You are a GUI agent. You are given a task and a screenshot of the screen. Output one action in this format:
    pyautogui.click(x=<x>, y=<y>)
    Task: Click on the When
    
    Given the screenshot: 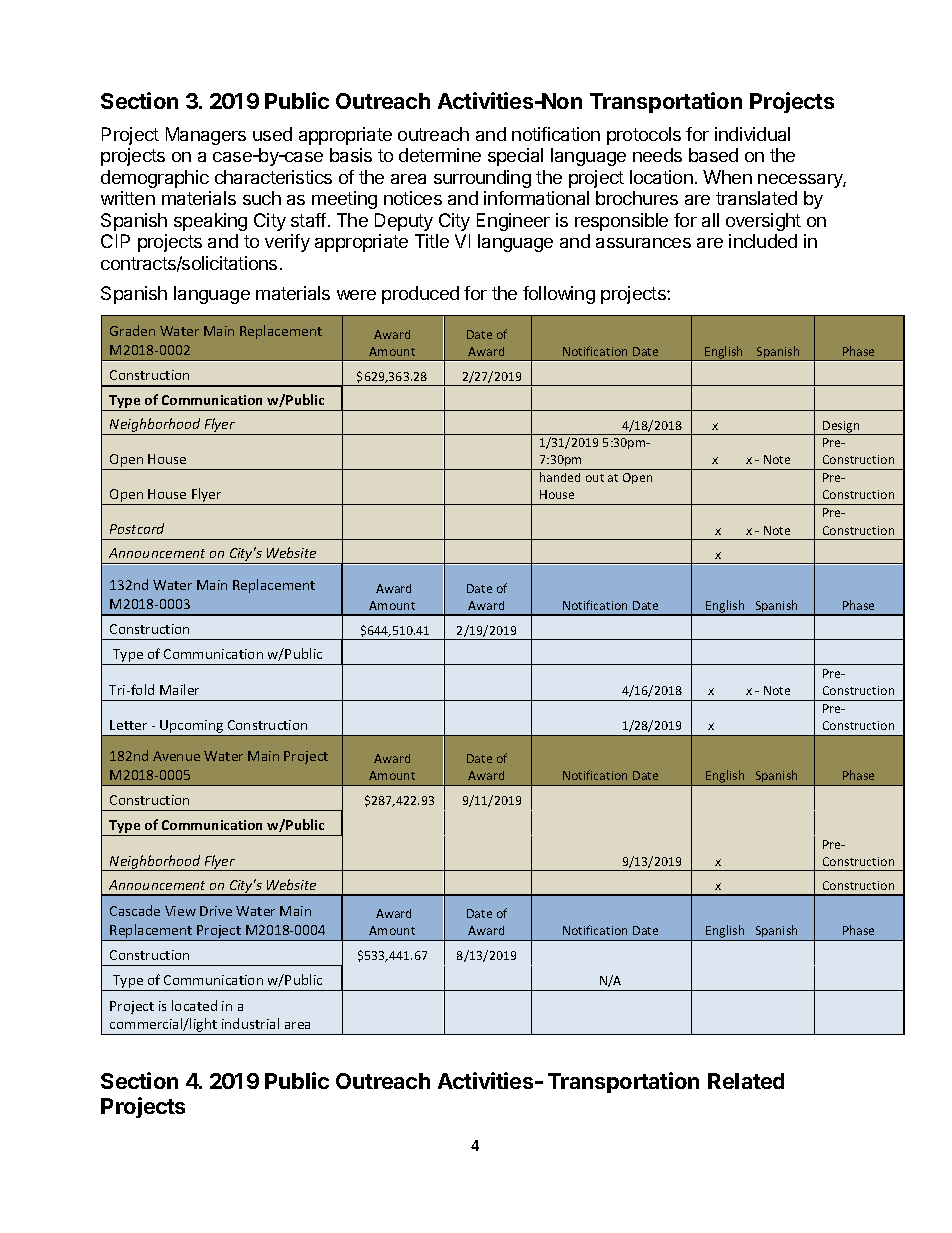 What is the action you would take?
    pyautogui.click(x=727, y=177)
